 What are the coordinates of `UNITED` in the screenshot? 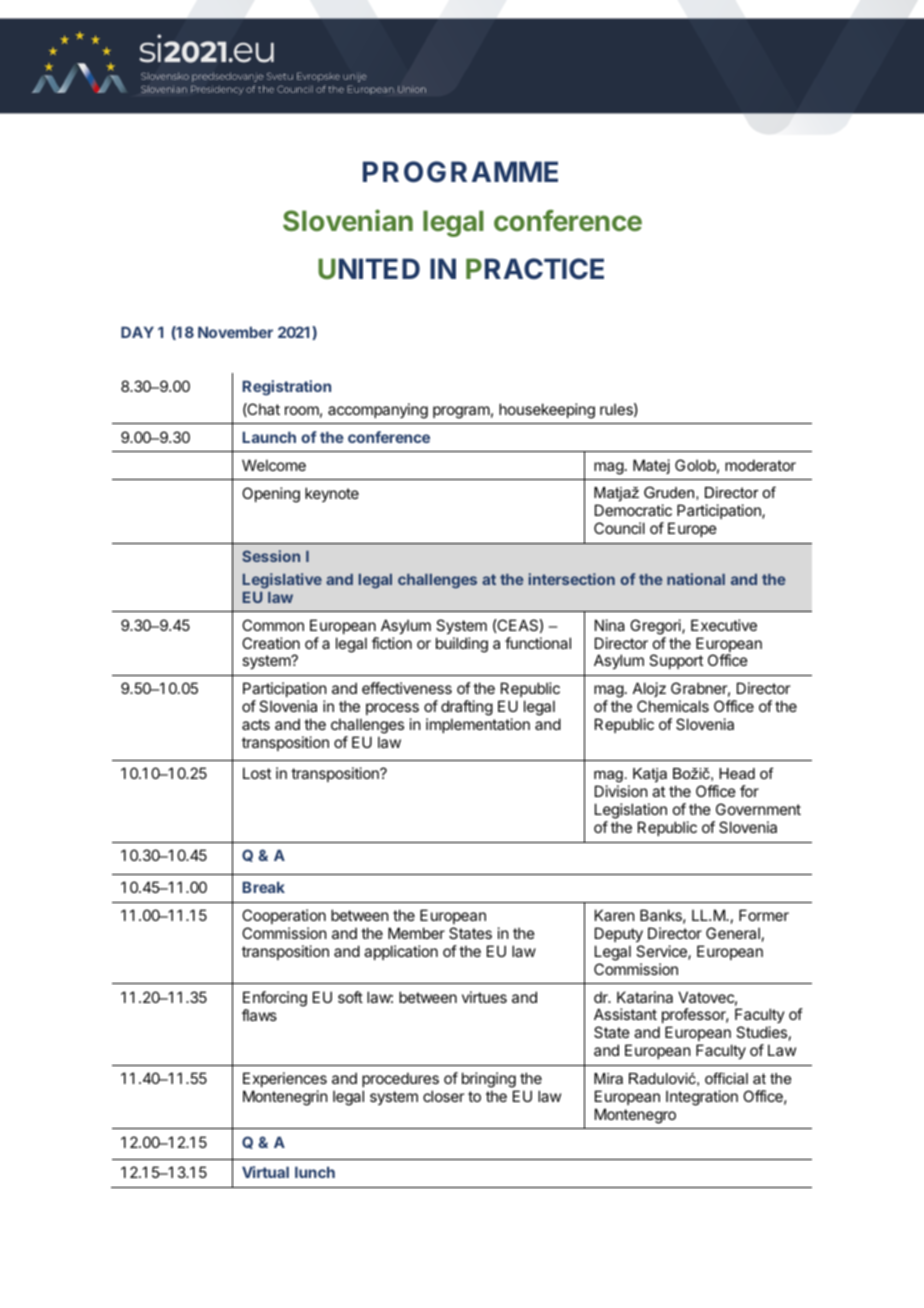 It's located at (369, 268).
